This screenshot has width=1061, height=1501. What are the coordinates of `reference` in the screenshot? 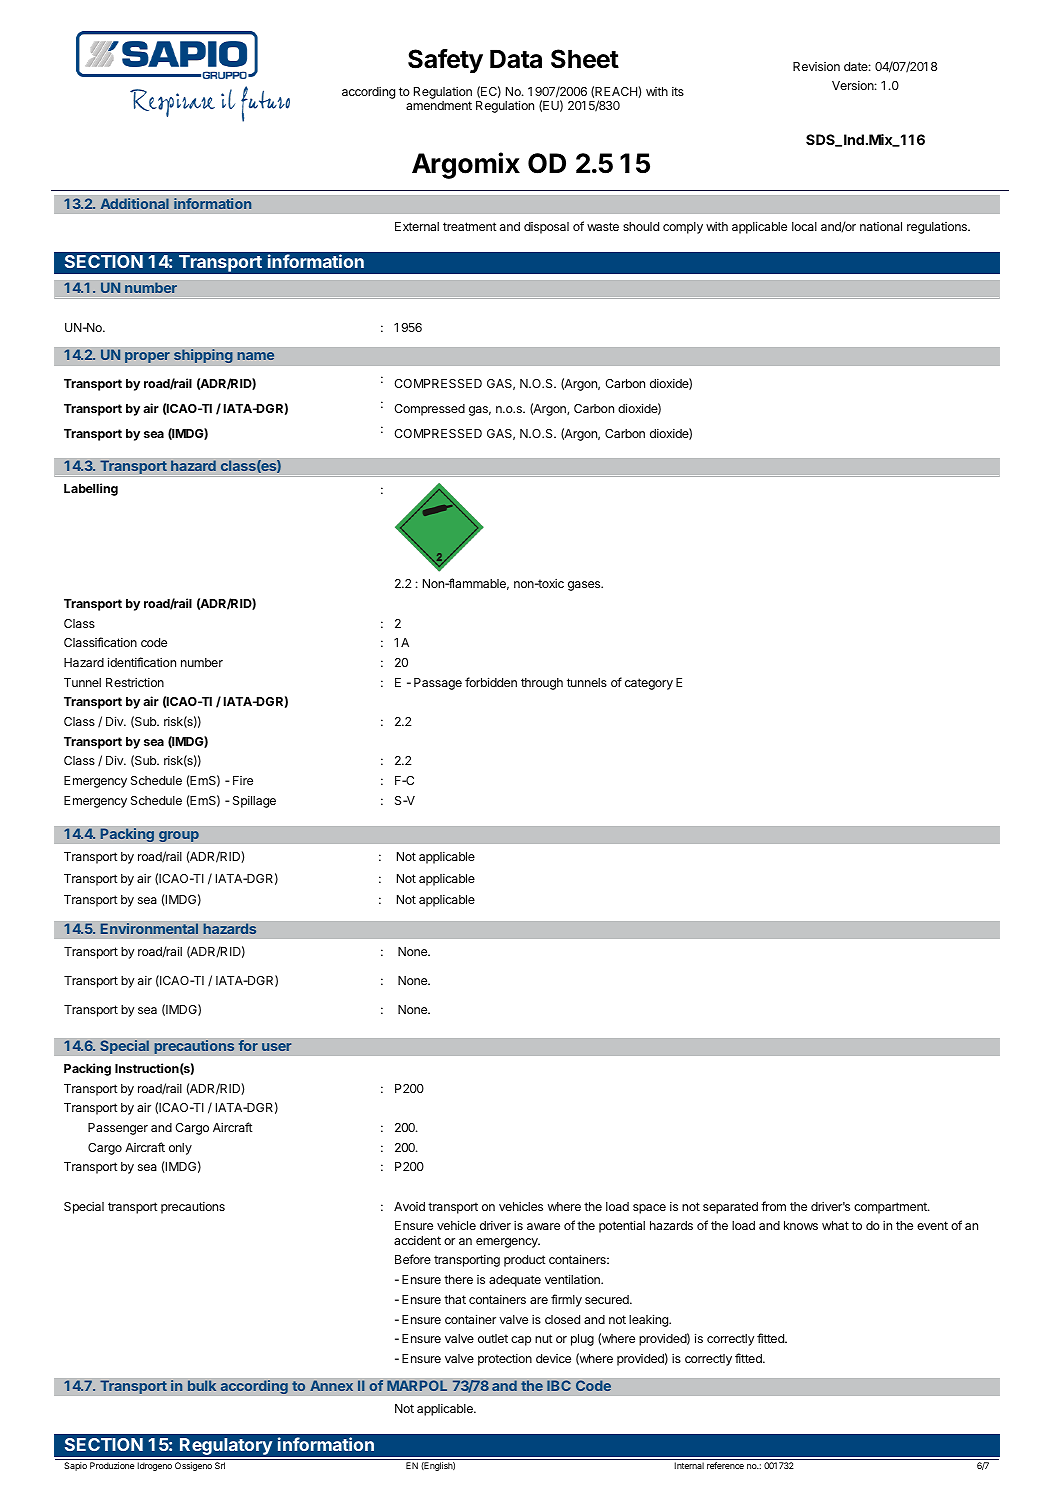 It's located at (725, 1465).
